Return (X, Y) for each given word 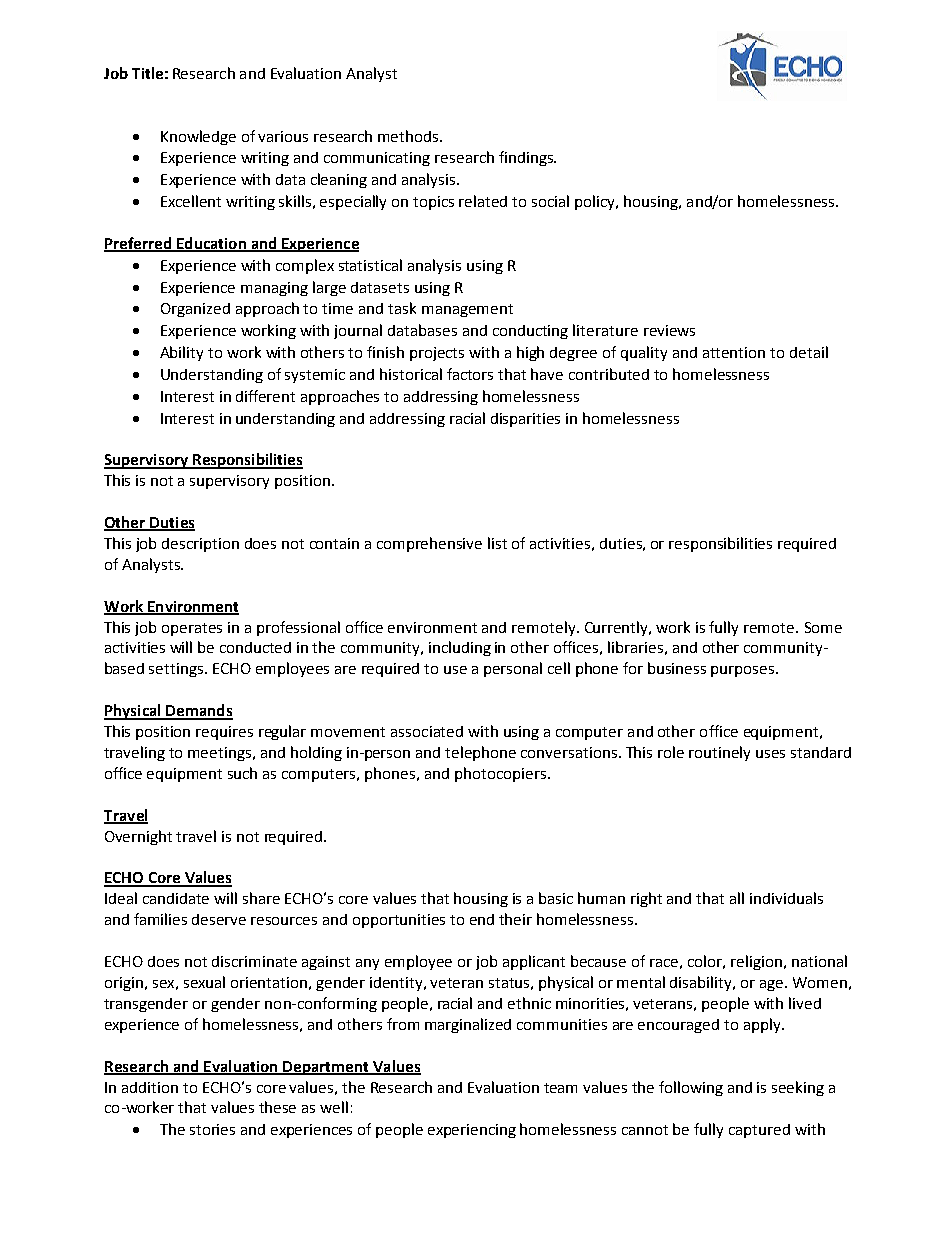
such (242, 773)
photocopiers (500, 774)
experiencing (472, 1131)
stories (212, 1129)
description (200, 545)
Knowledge (198, 137)
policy (596, 202)
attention (734, 352)
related (483, 201)
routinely (719, 753)
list (497, 543)
